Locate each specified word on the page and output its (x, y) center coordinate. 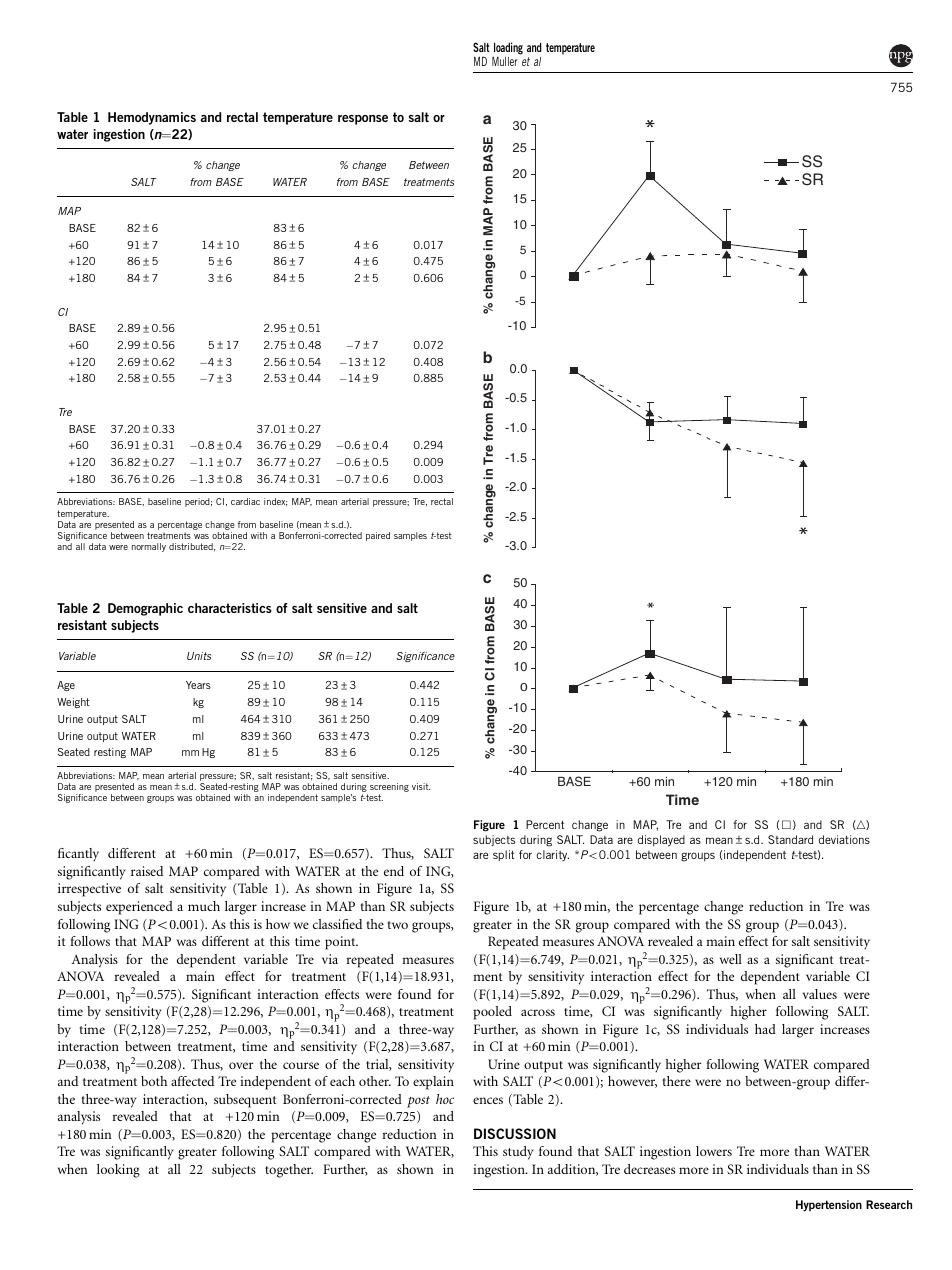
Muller (504, 61)
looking (118, 1171)
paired (378, 536)
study (518, 1153)
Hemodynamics (152, 118)
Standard (790, 839)
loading (508, 48)
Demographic (145, 609)
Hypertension (829, 1206)
